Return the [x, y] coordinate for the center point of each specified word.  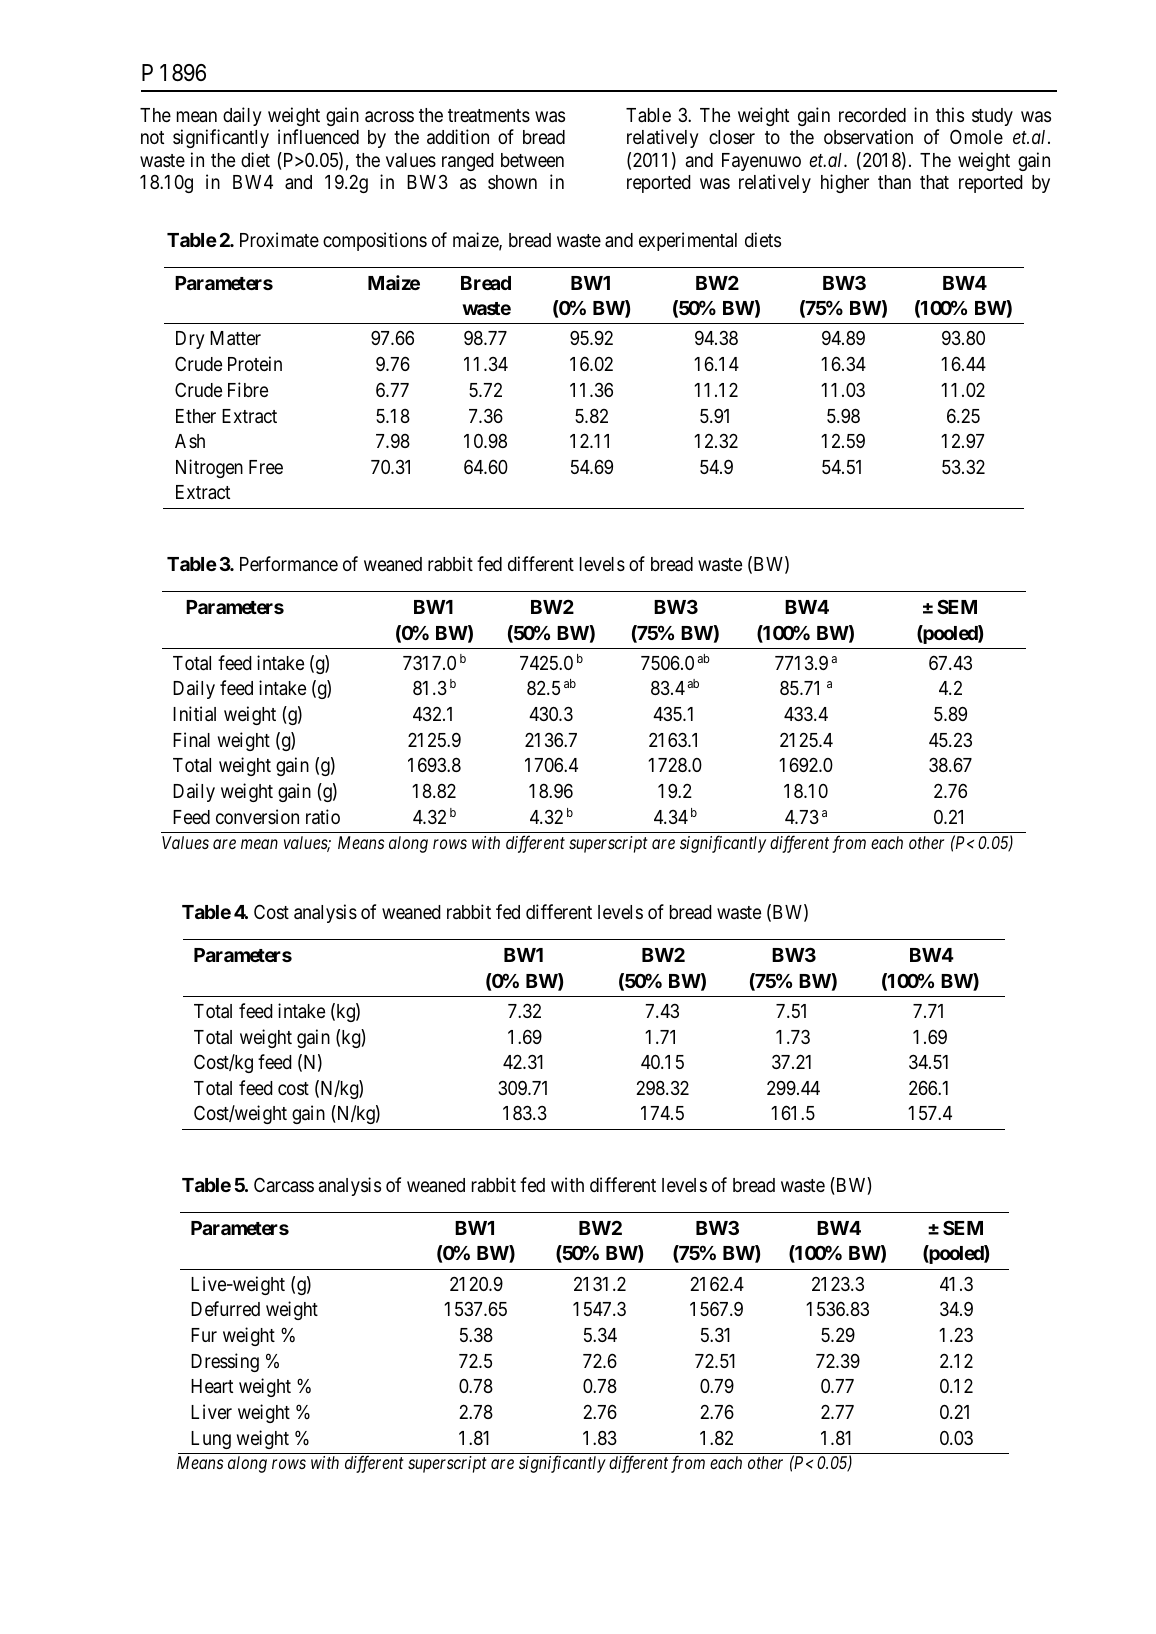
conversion [257, 816]
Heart [212, 1386]
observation [868, 136]
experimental [688, 241]
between [532, 160]
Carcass [284, 1184]
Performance [289, 563]
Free [266, 467]
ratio [323, 816]
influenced [318, 136]
